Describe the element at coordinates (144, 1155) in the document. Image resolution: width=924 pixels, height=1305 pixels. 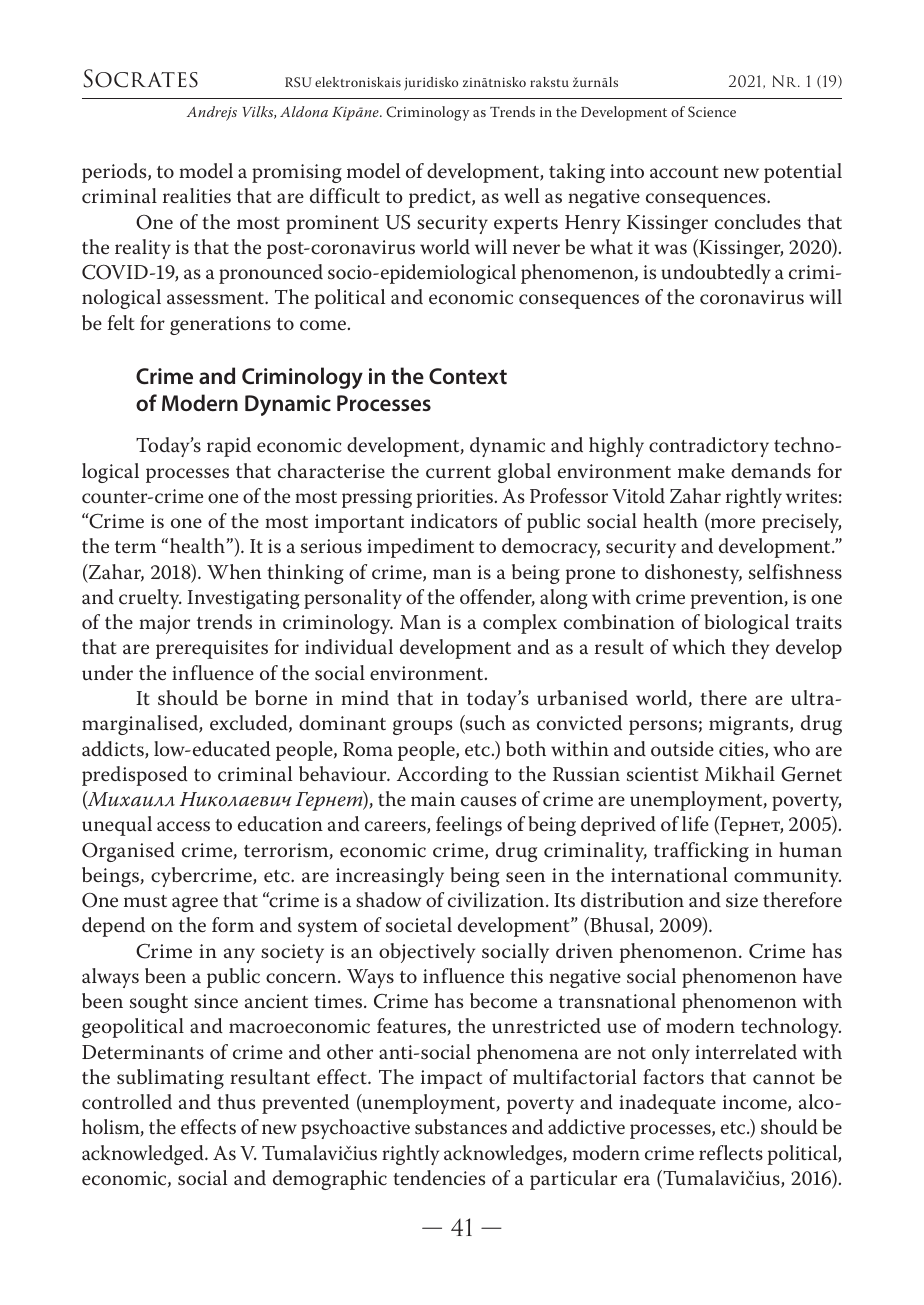
I see `acknowledged` at that location.
